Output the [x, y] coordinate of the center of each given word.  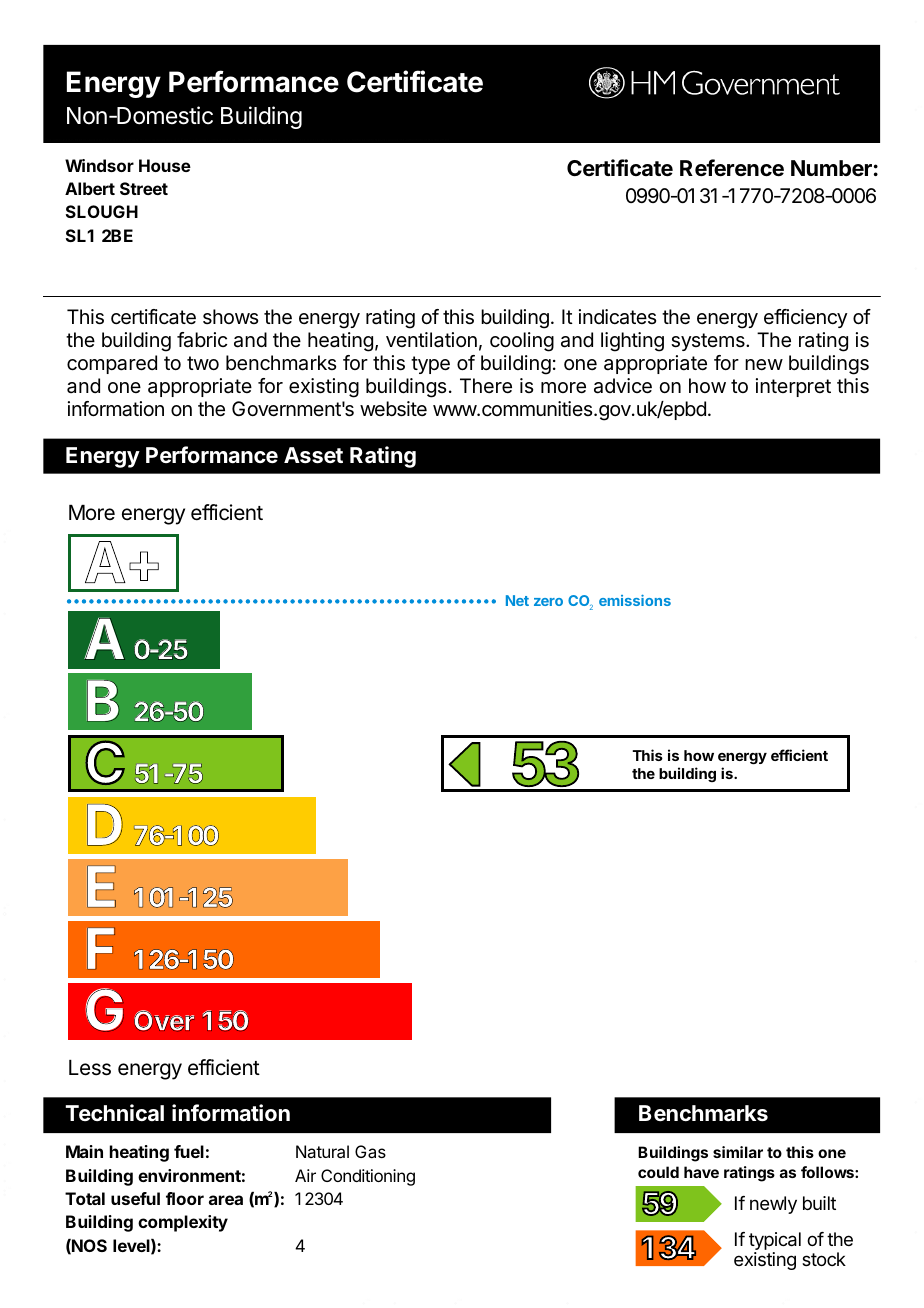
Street [144, 188]
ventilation [431, 340]
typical [775, 1242]
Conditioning [368, 1177]
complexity [183, 1223]
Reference [732, 168]
